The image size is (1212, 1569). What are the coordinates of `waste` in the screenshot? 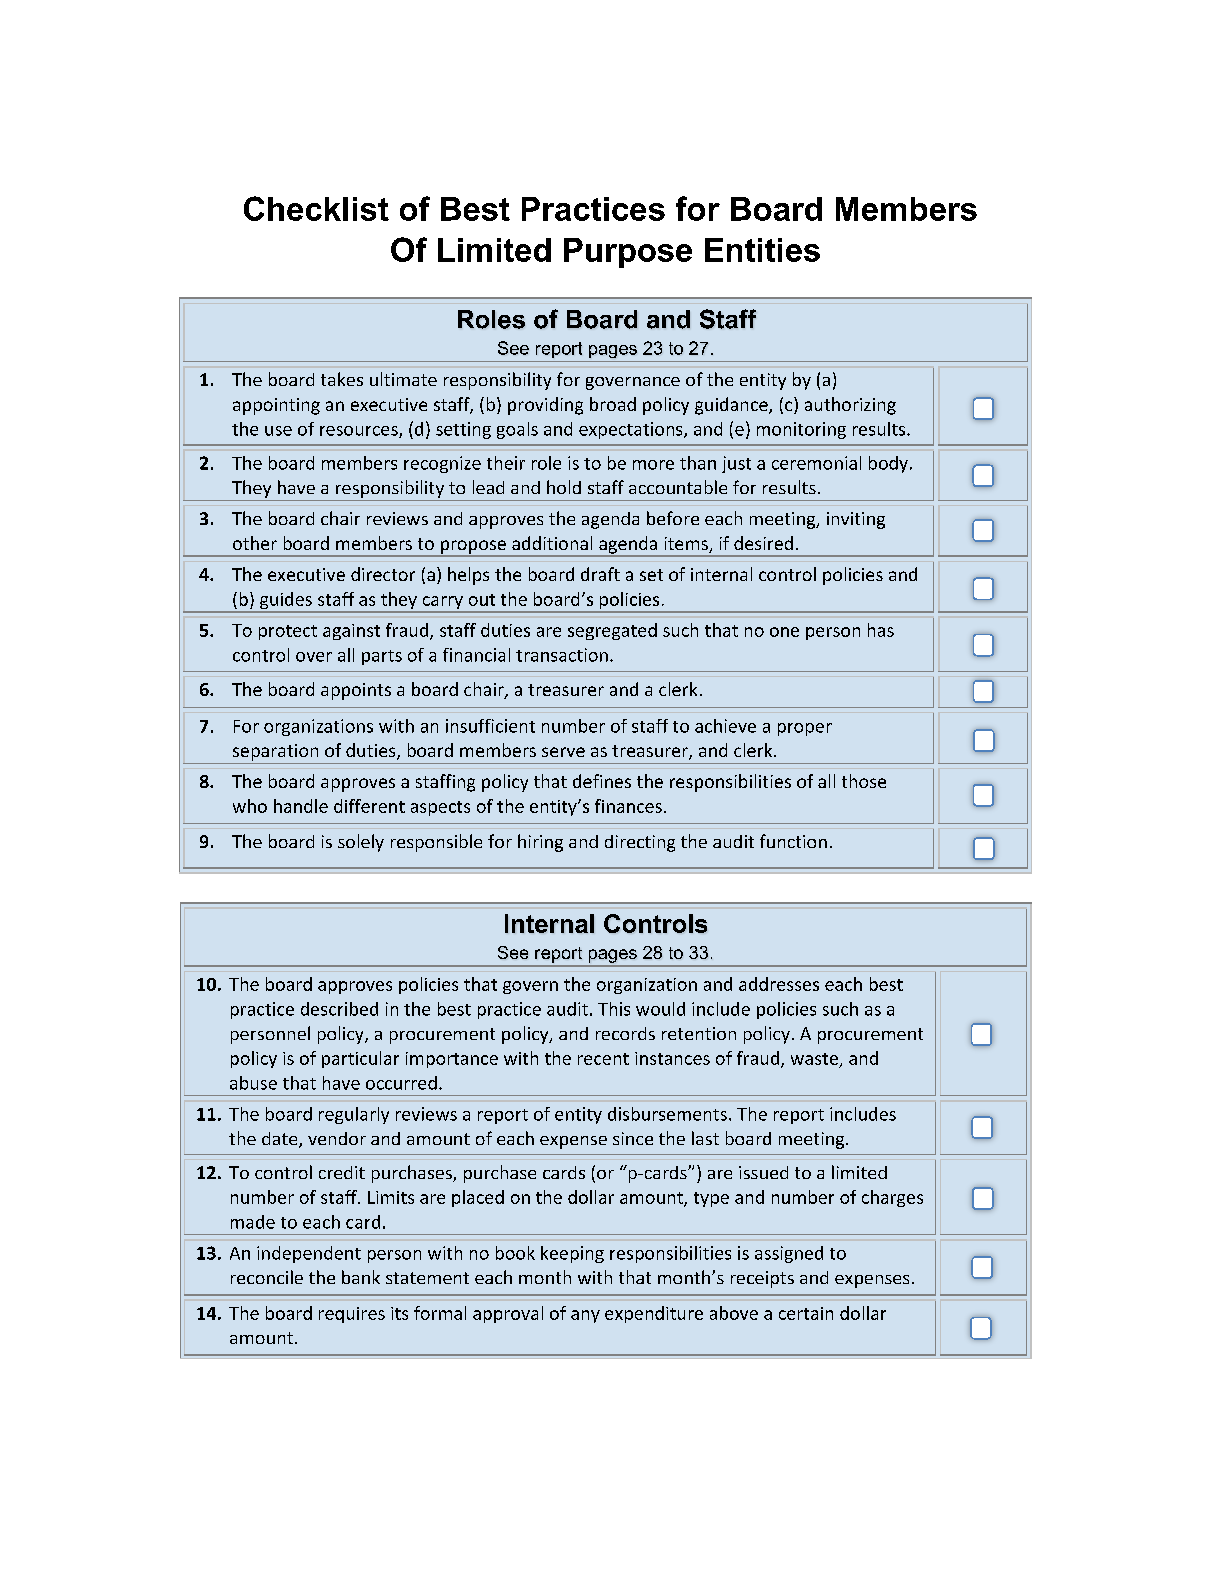 It's located at (814, 1059).
